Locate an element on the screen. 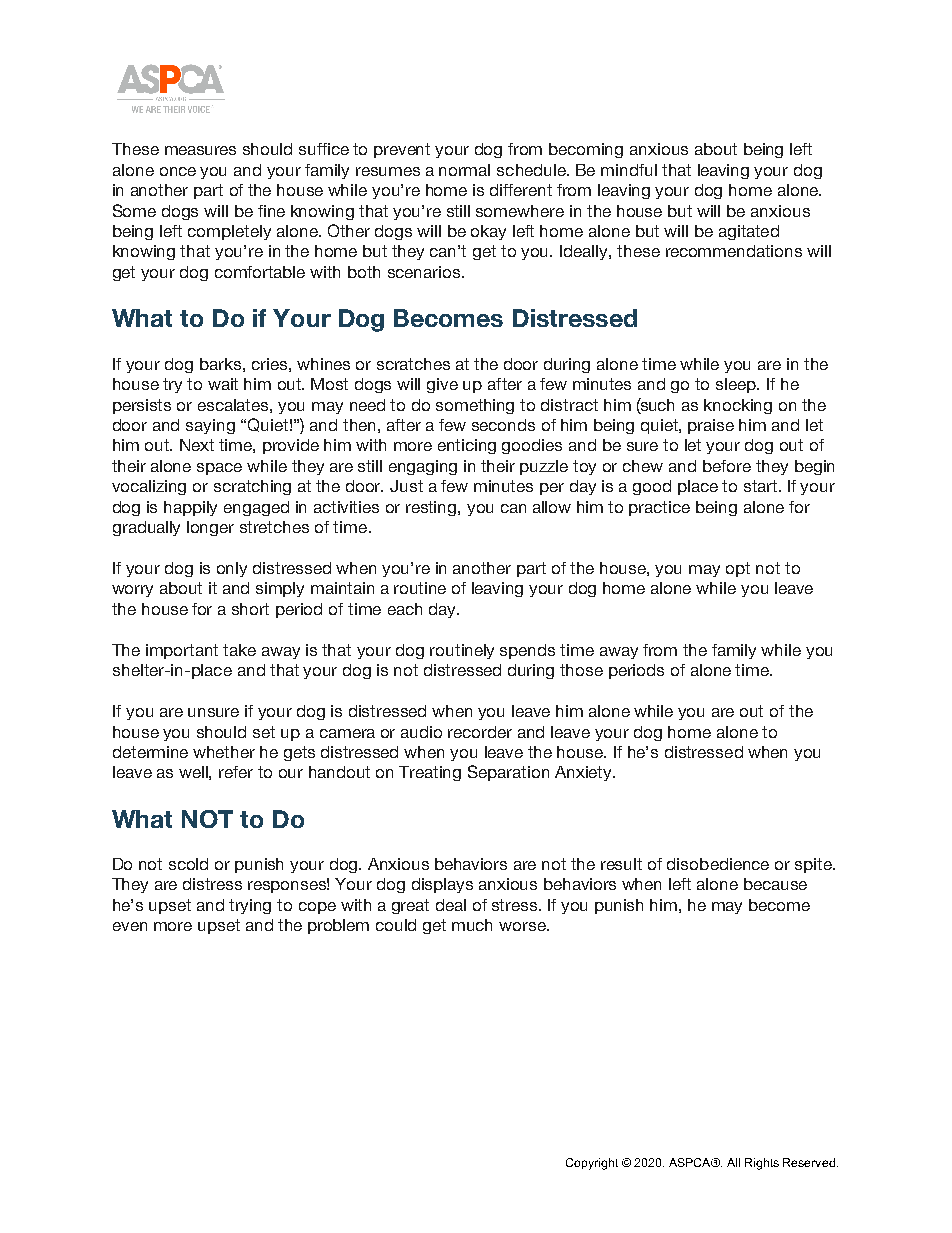 The width and height of the screenshot is (952, 1233). refer is located at coordinates (236, 772).
